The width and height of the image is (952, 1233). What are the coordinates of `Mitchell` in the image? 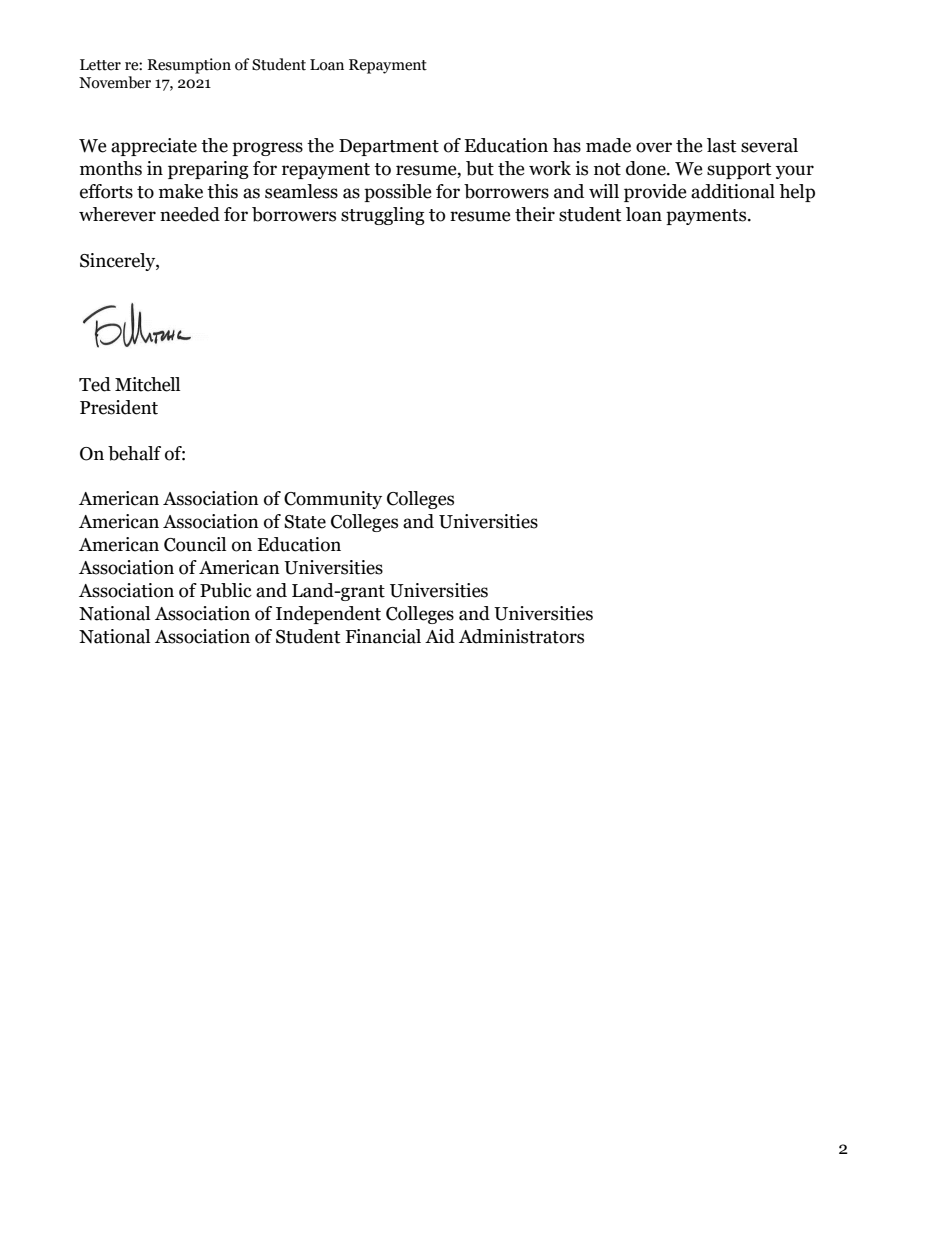 It's located at (147, 384).
